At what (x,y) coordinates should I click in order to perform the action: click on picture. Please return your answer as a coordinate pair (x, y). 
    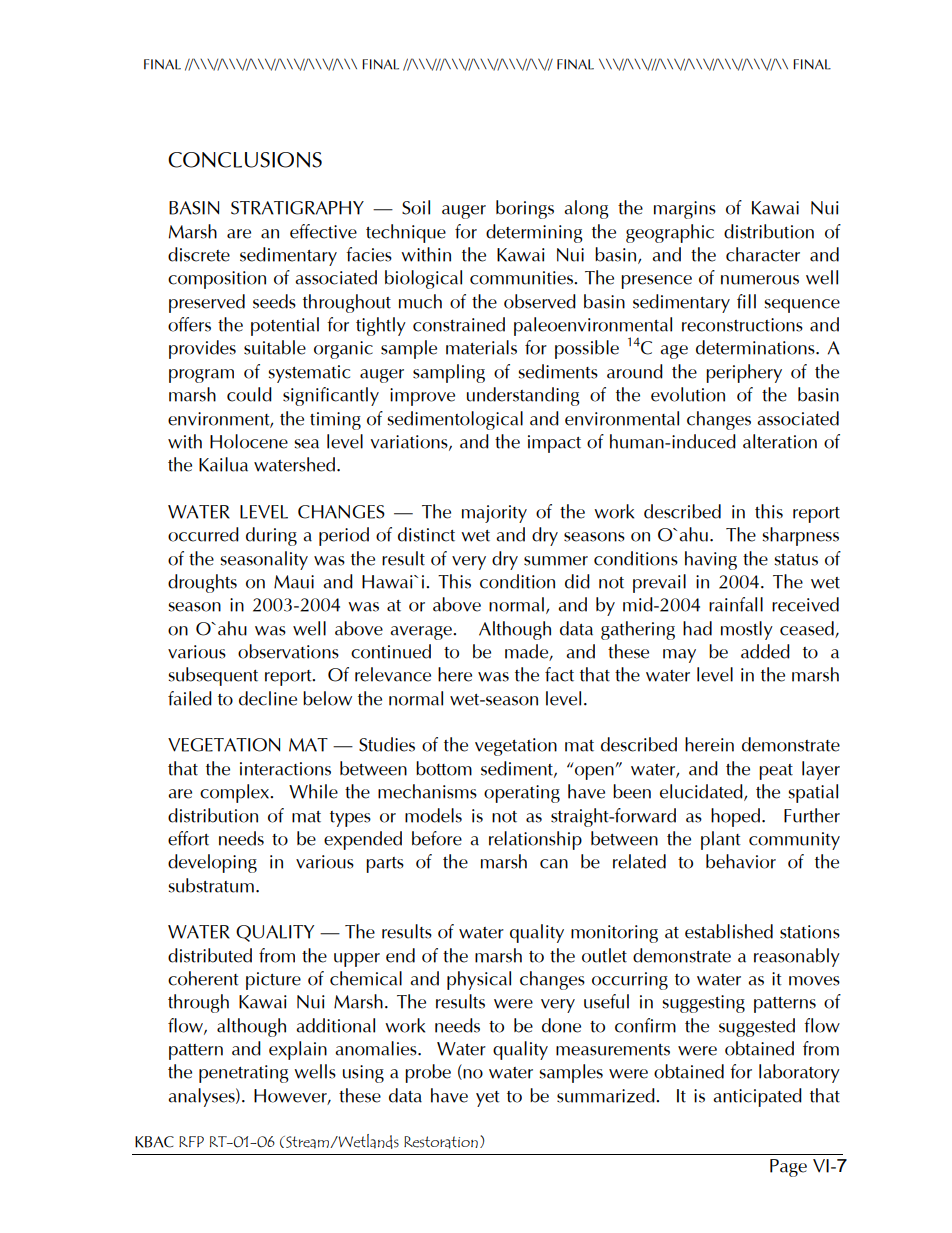
    Looking at the image, I should click on (273, 981).
